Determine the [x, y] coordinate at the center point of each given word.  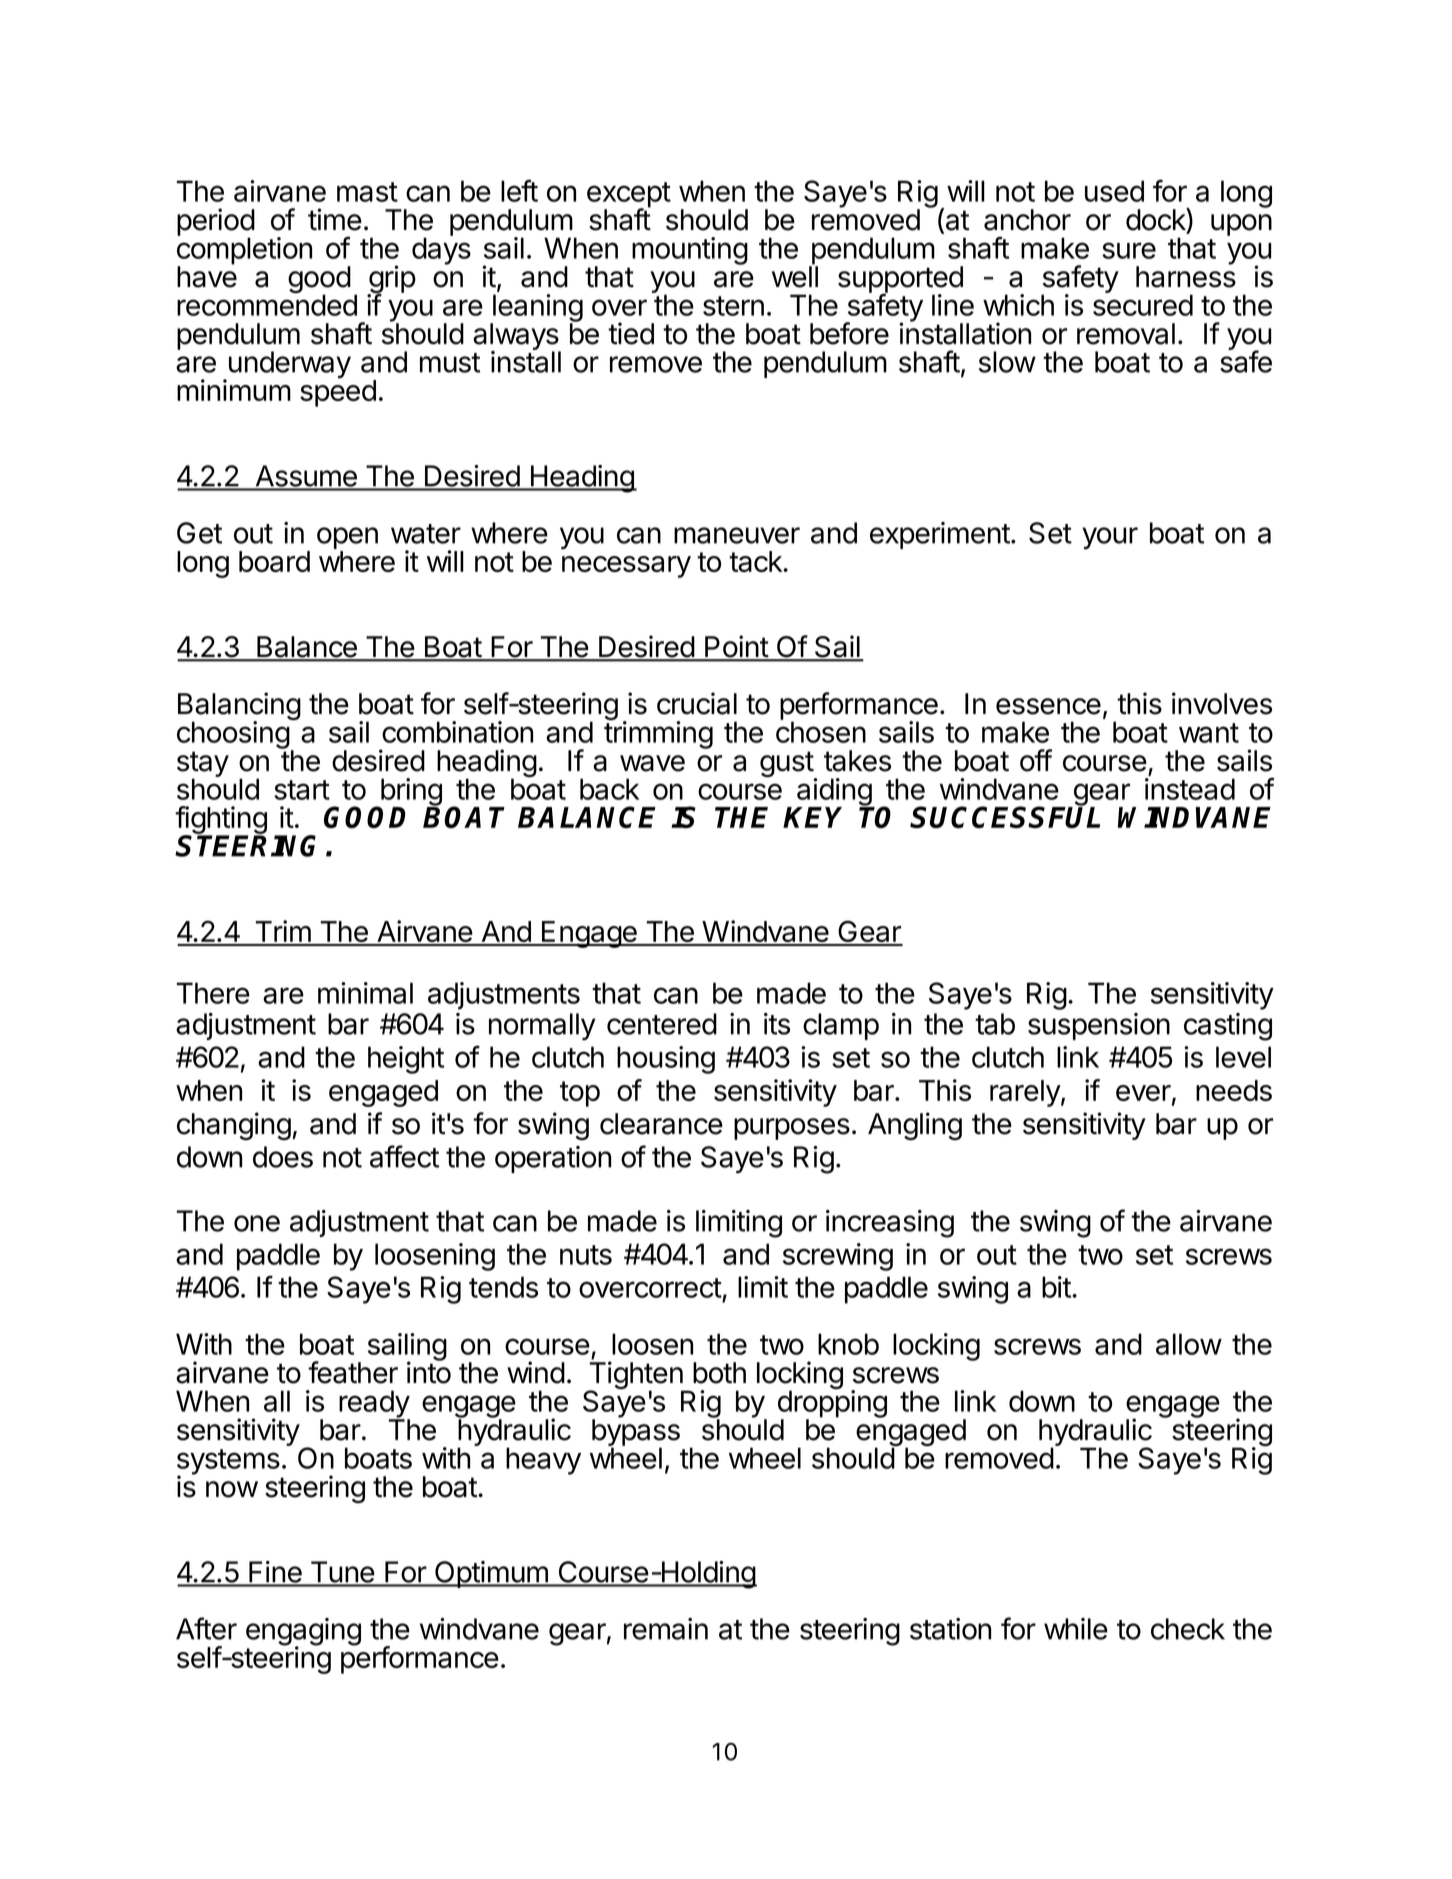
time [335, 219]
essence [1048, 706]
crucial [697, 703]
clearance [661, 1124]
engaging [303, 1633]
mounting [690, 251]
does [283, 1157]
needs [1234, 1090]
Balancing [239, 707]
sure [1129, 250]
